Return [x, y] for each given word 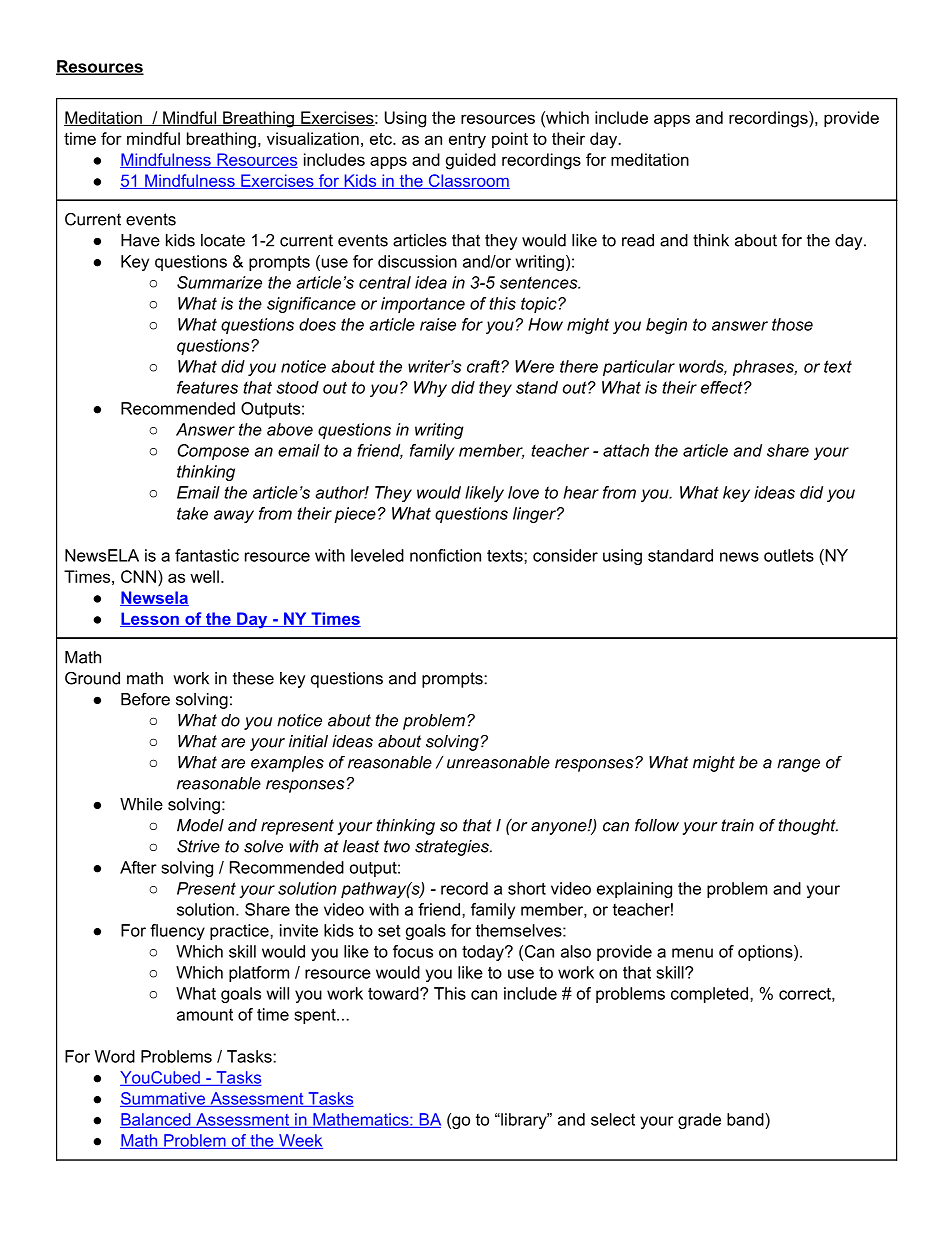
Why [430, 389]
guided [471, 161]
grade [699, 1121]
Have [140, 240]
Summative [163, 1099]
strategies [453, 848]
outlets [789, 555]
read [638, 240]
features [207, 387]
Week [300, 1141]
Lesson [150, 619]
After [138, 867]
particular [639, 368]
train [737, 825]
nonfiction [445, 555]
